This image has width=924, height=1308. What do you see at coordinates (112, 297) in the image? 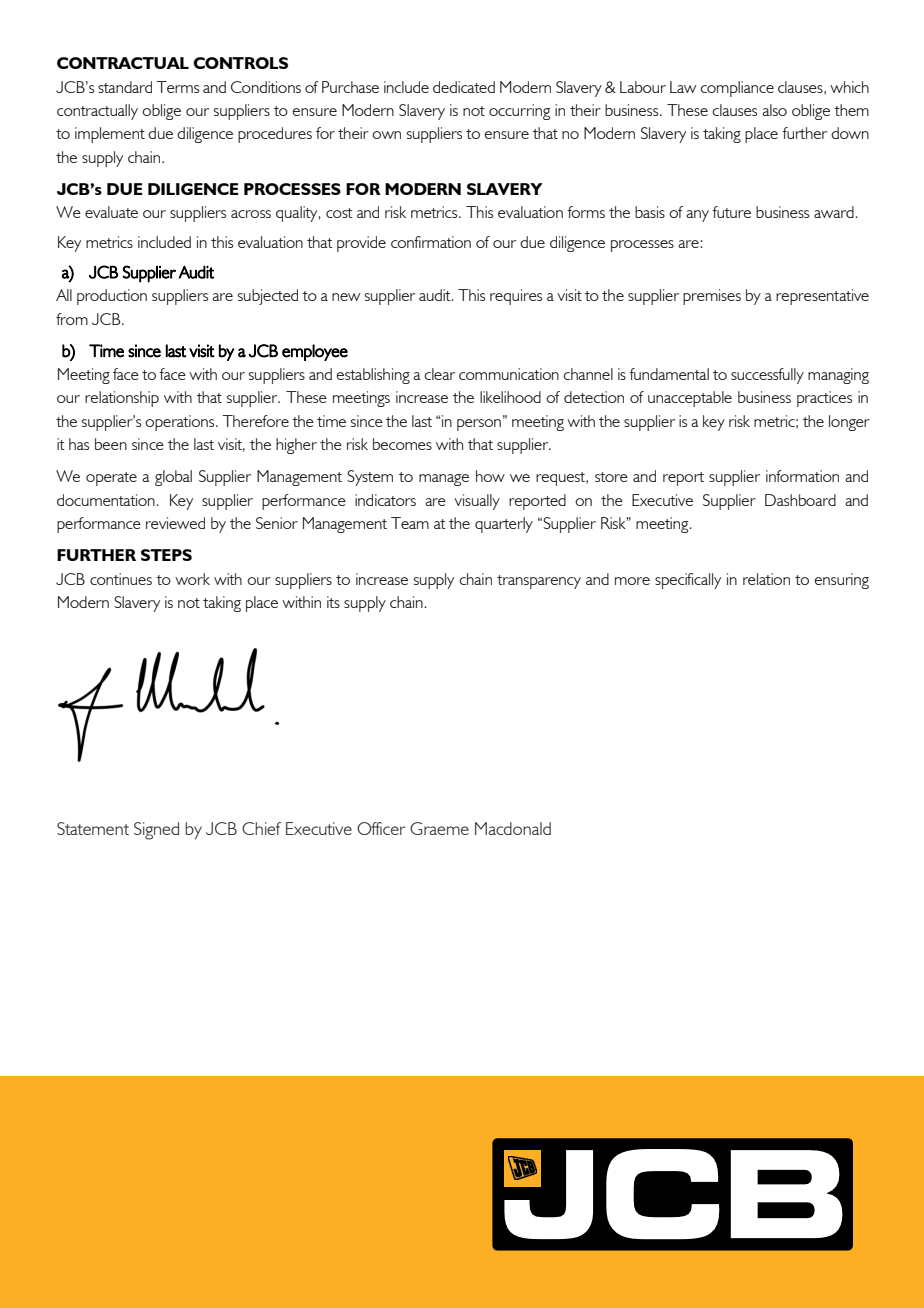
I see `production` at bounding box center [112, 297].
